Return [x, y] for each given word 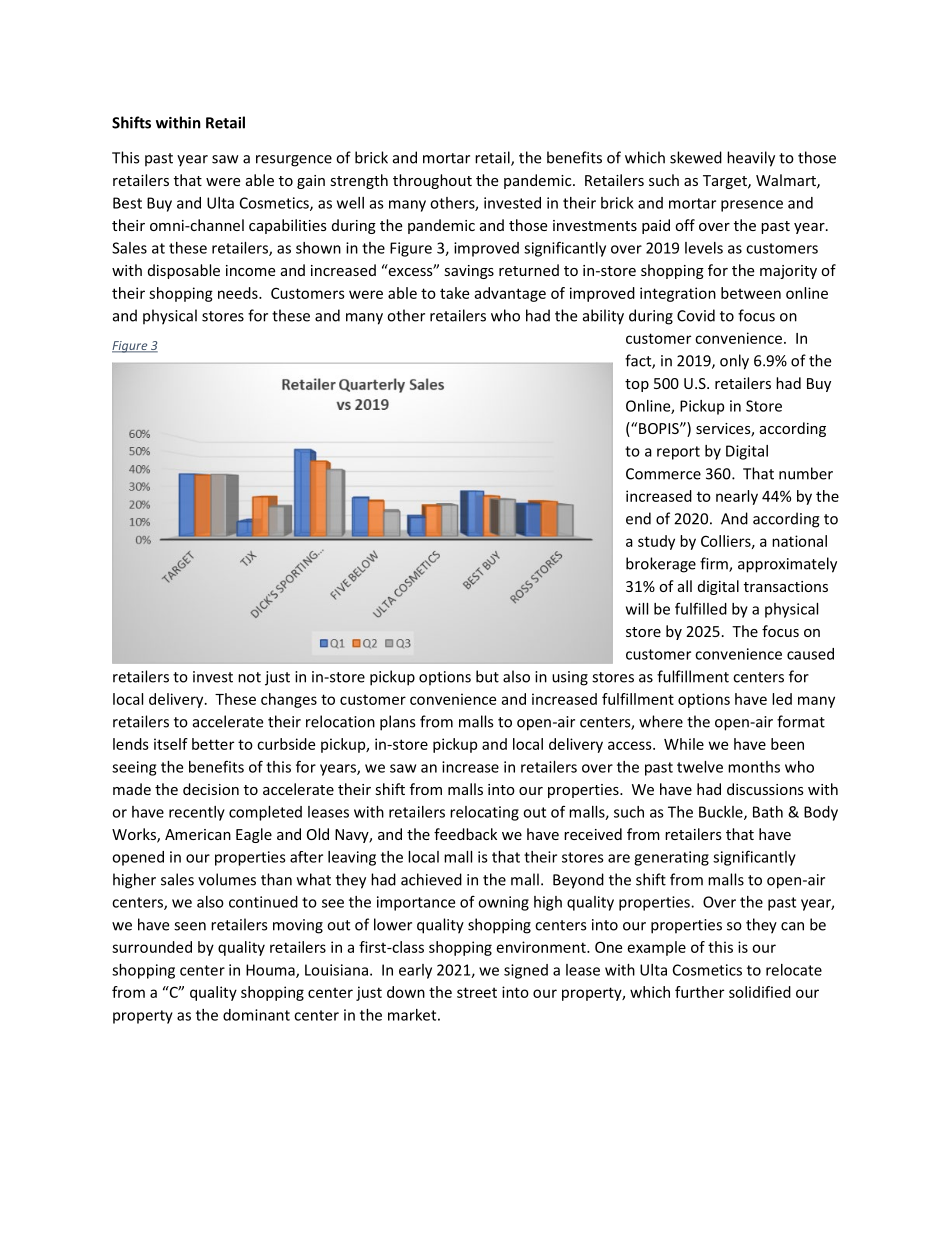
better [213, 744]
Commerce [663, 474]
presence [752, 206]
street [477, 992]
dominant [256, 1015]
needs [239, 293]
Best [127, 203]
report [678, 453]
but [487, 676]
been [787, 744]
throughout [432, 181]
